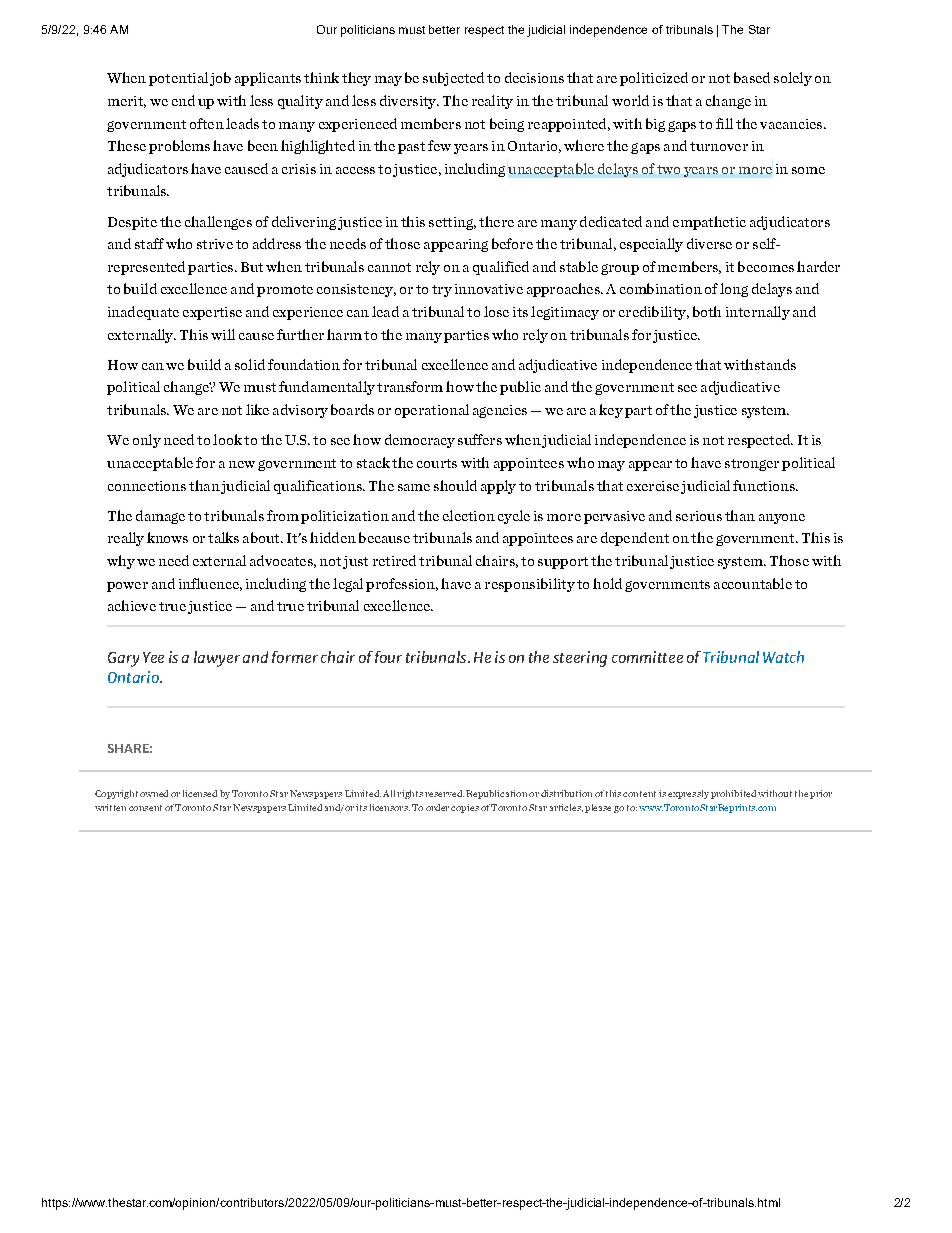 The width and height of the screenshot is (952, 1233). Describe the element at coordinates (707, 311) in the screenshot. I see `both` at that location.
